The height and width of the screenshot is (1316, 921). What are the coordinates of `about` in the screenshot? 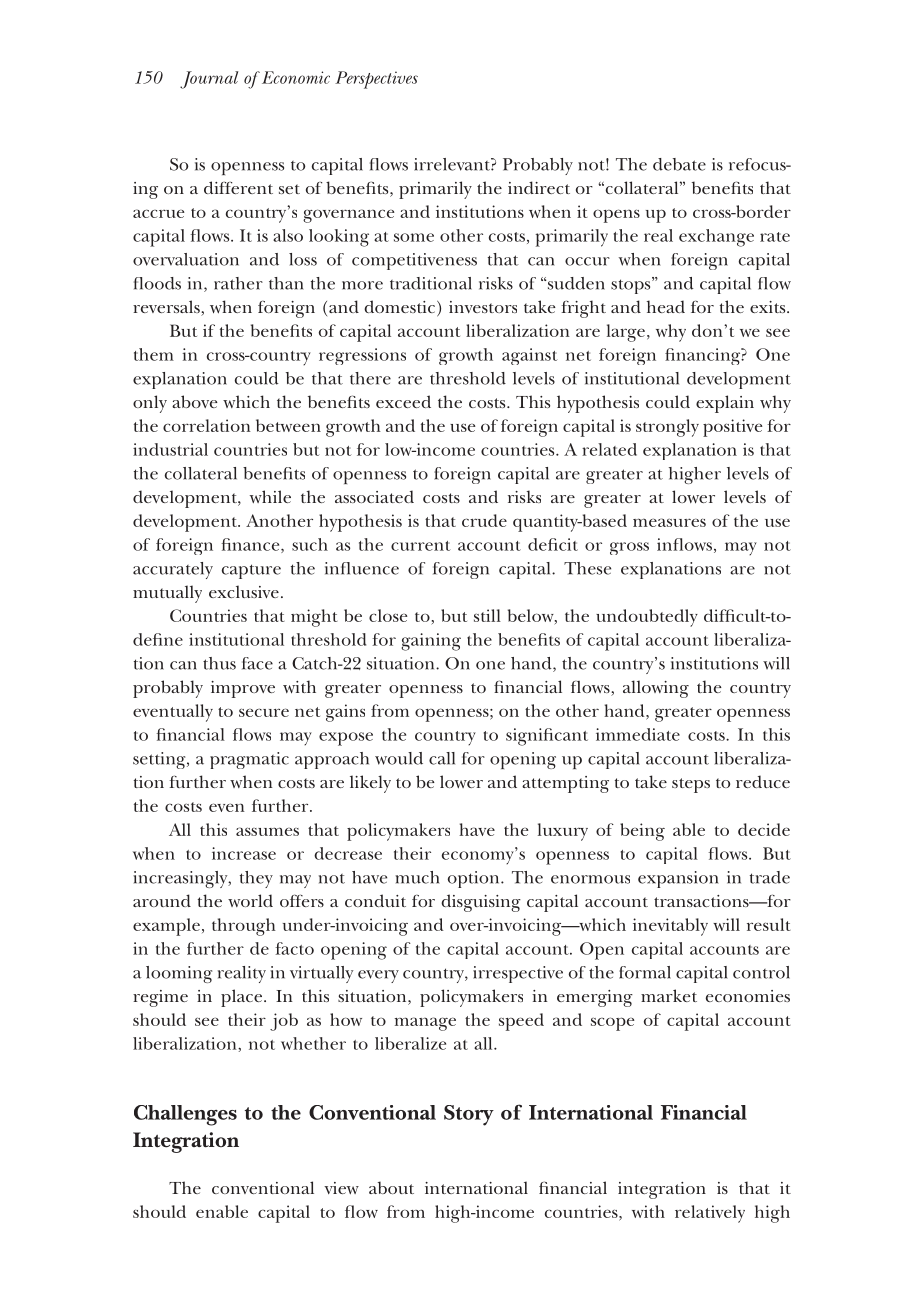 It's located at (391, 1187).
